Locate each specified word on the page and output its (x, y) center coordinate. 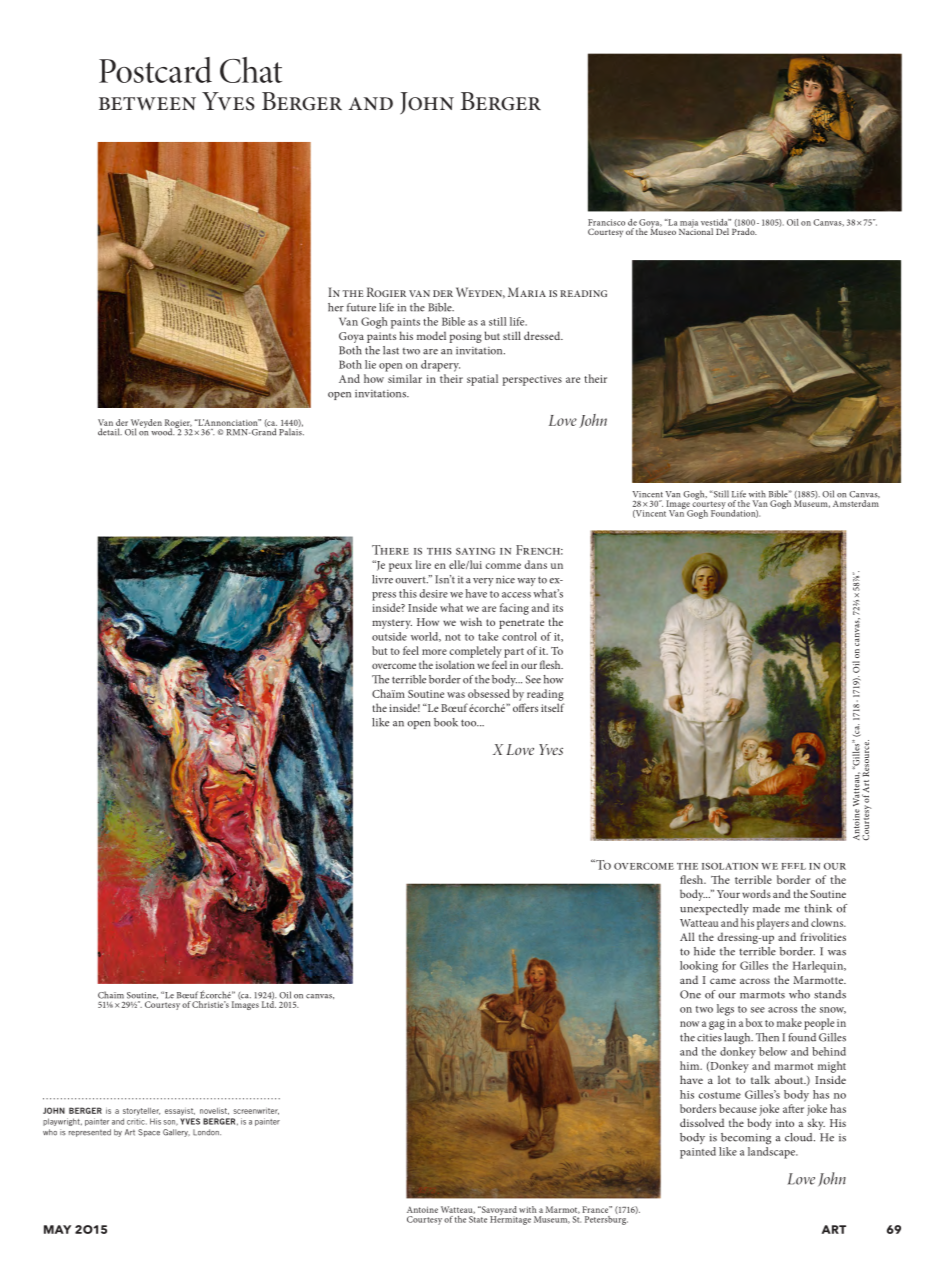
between (147, 103)
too (470, 723)
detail (110, 432)
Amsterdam (856, 503)
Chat (251, 70)
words (756, 893)
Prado (744, 230)
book (446, 722)
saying (475, 551)
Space (149, 1133)
